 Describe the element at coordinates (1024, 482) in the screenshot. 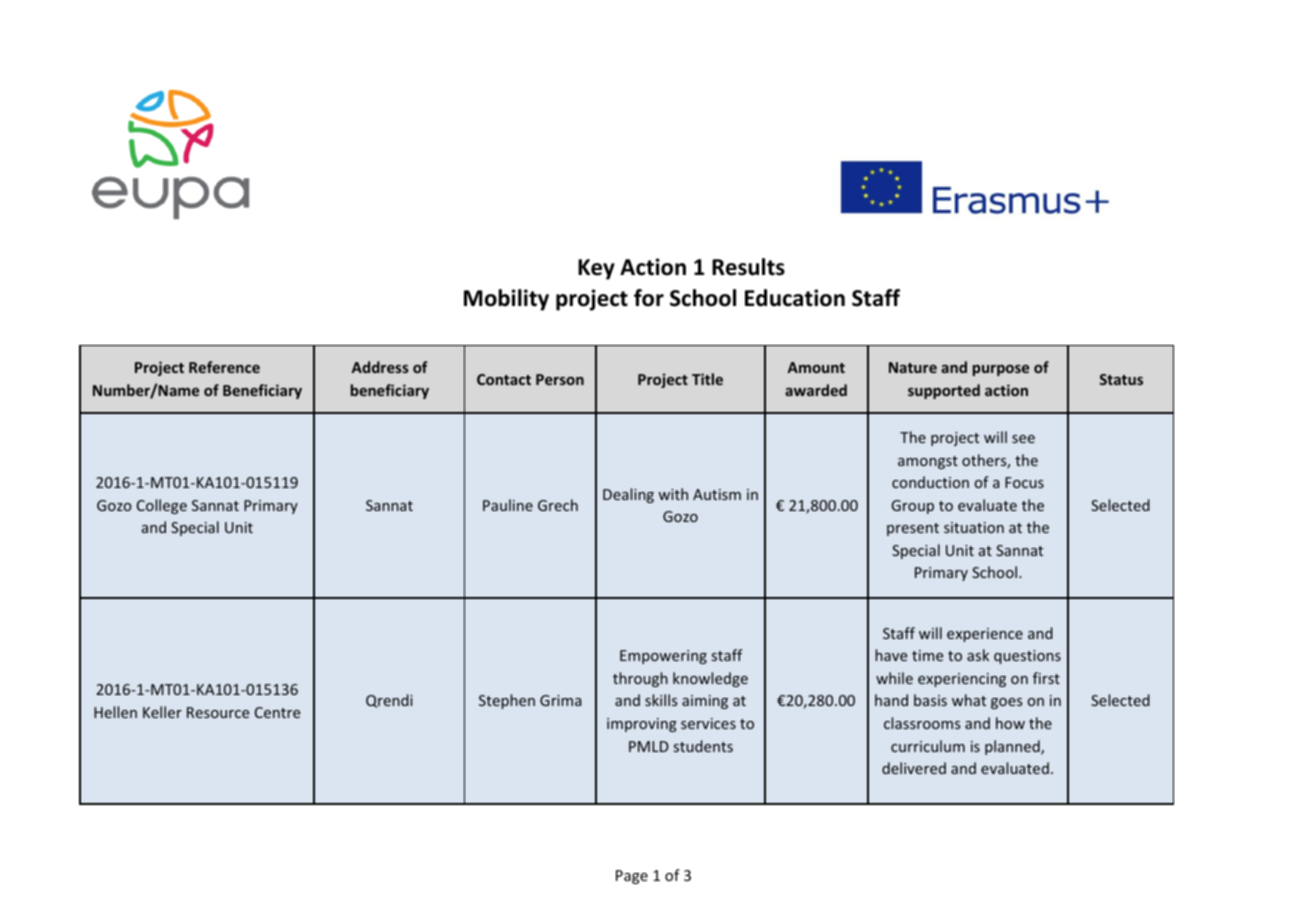

I see `Focus` at that location.
